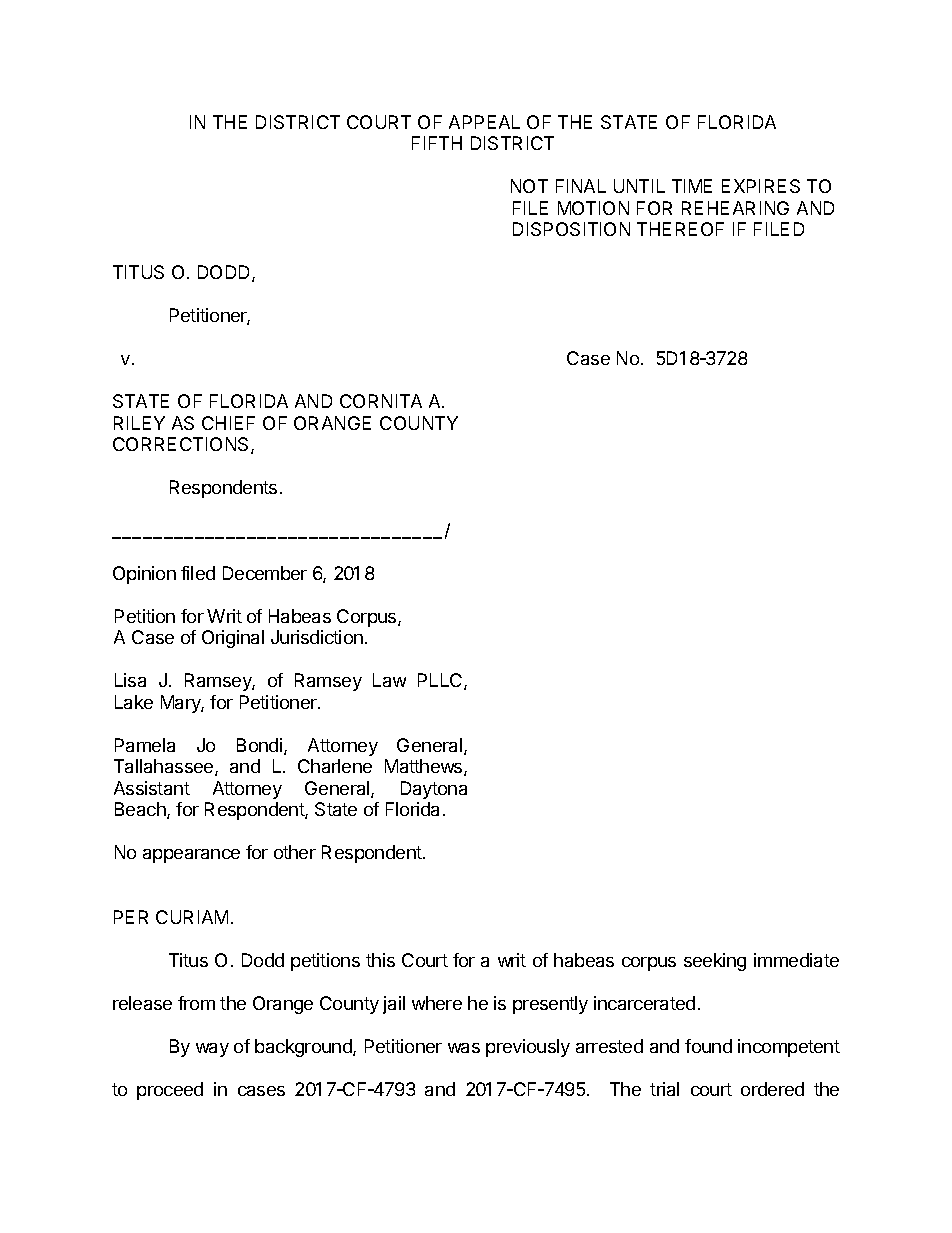 This document has height=1233, width=952. I want to click on Law, so click(389, 680).
